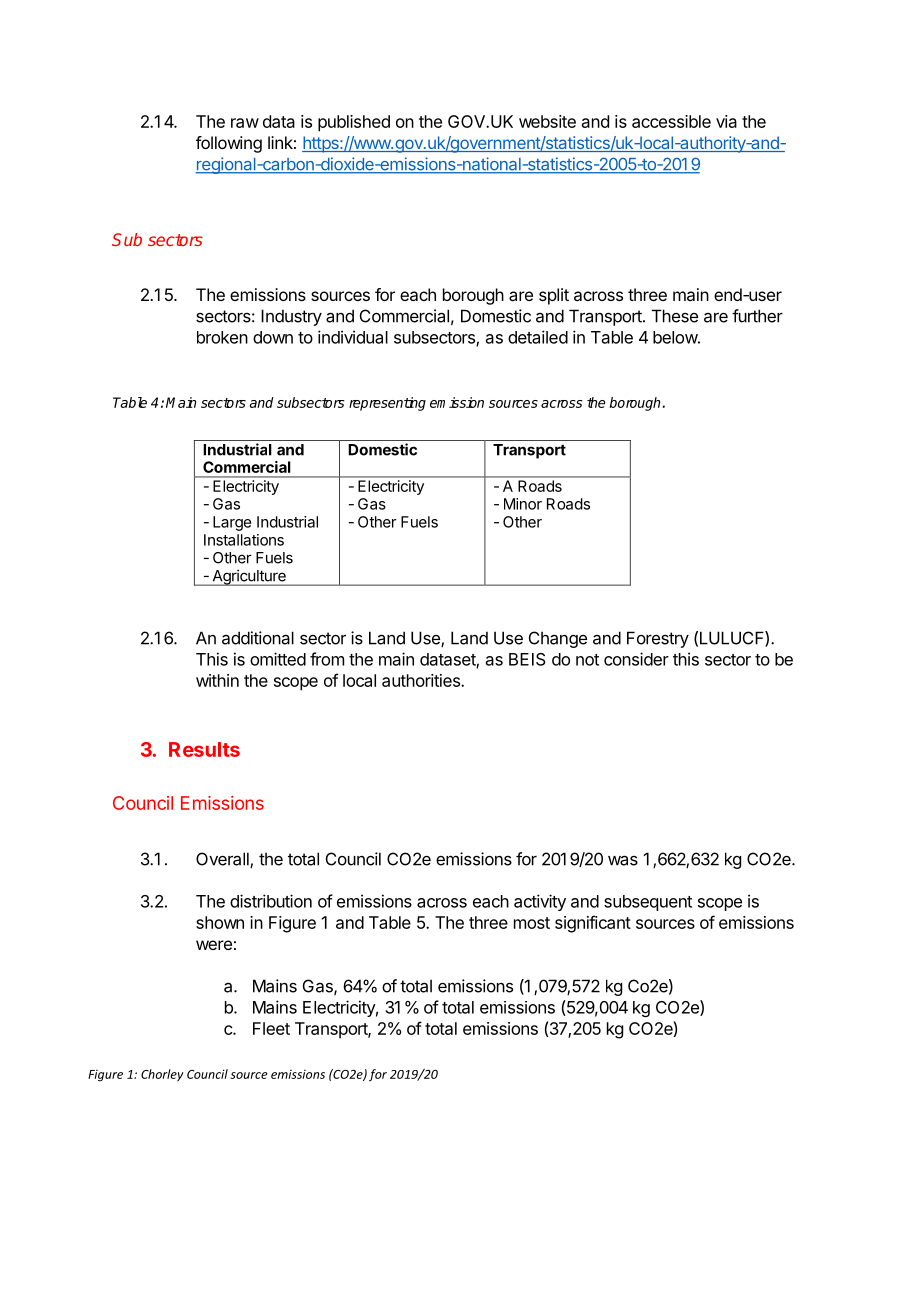  Describe the element at coordinates (271, 1028) in the screenshot. I see `Fleet` at that location.
